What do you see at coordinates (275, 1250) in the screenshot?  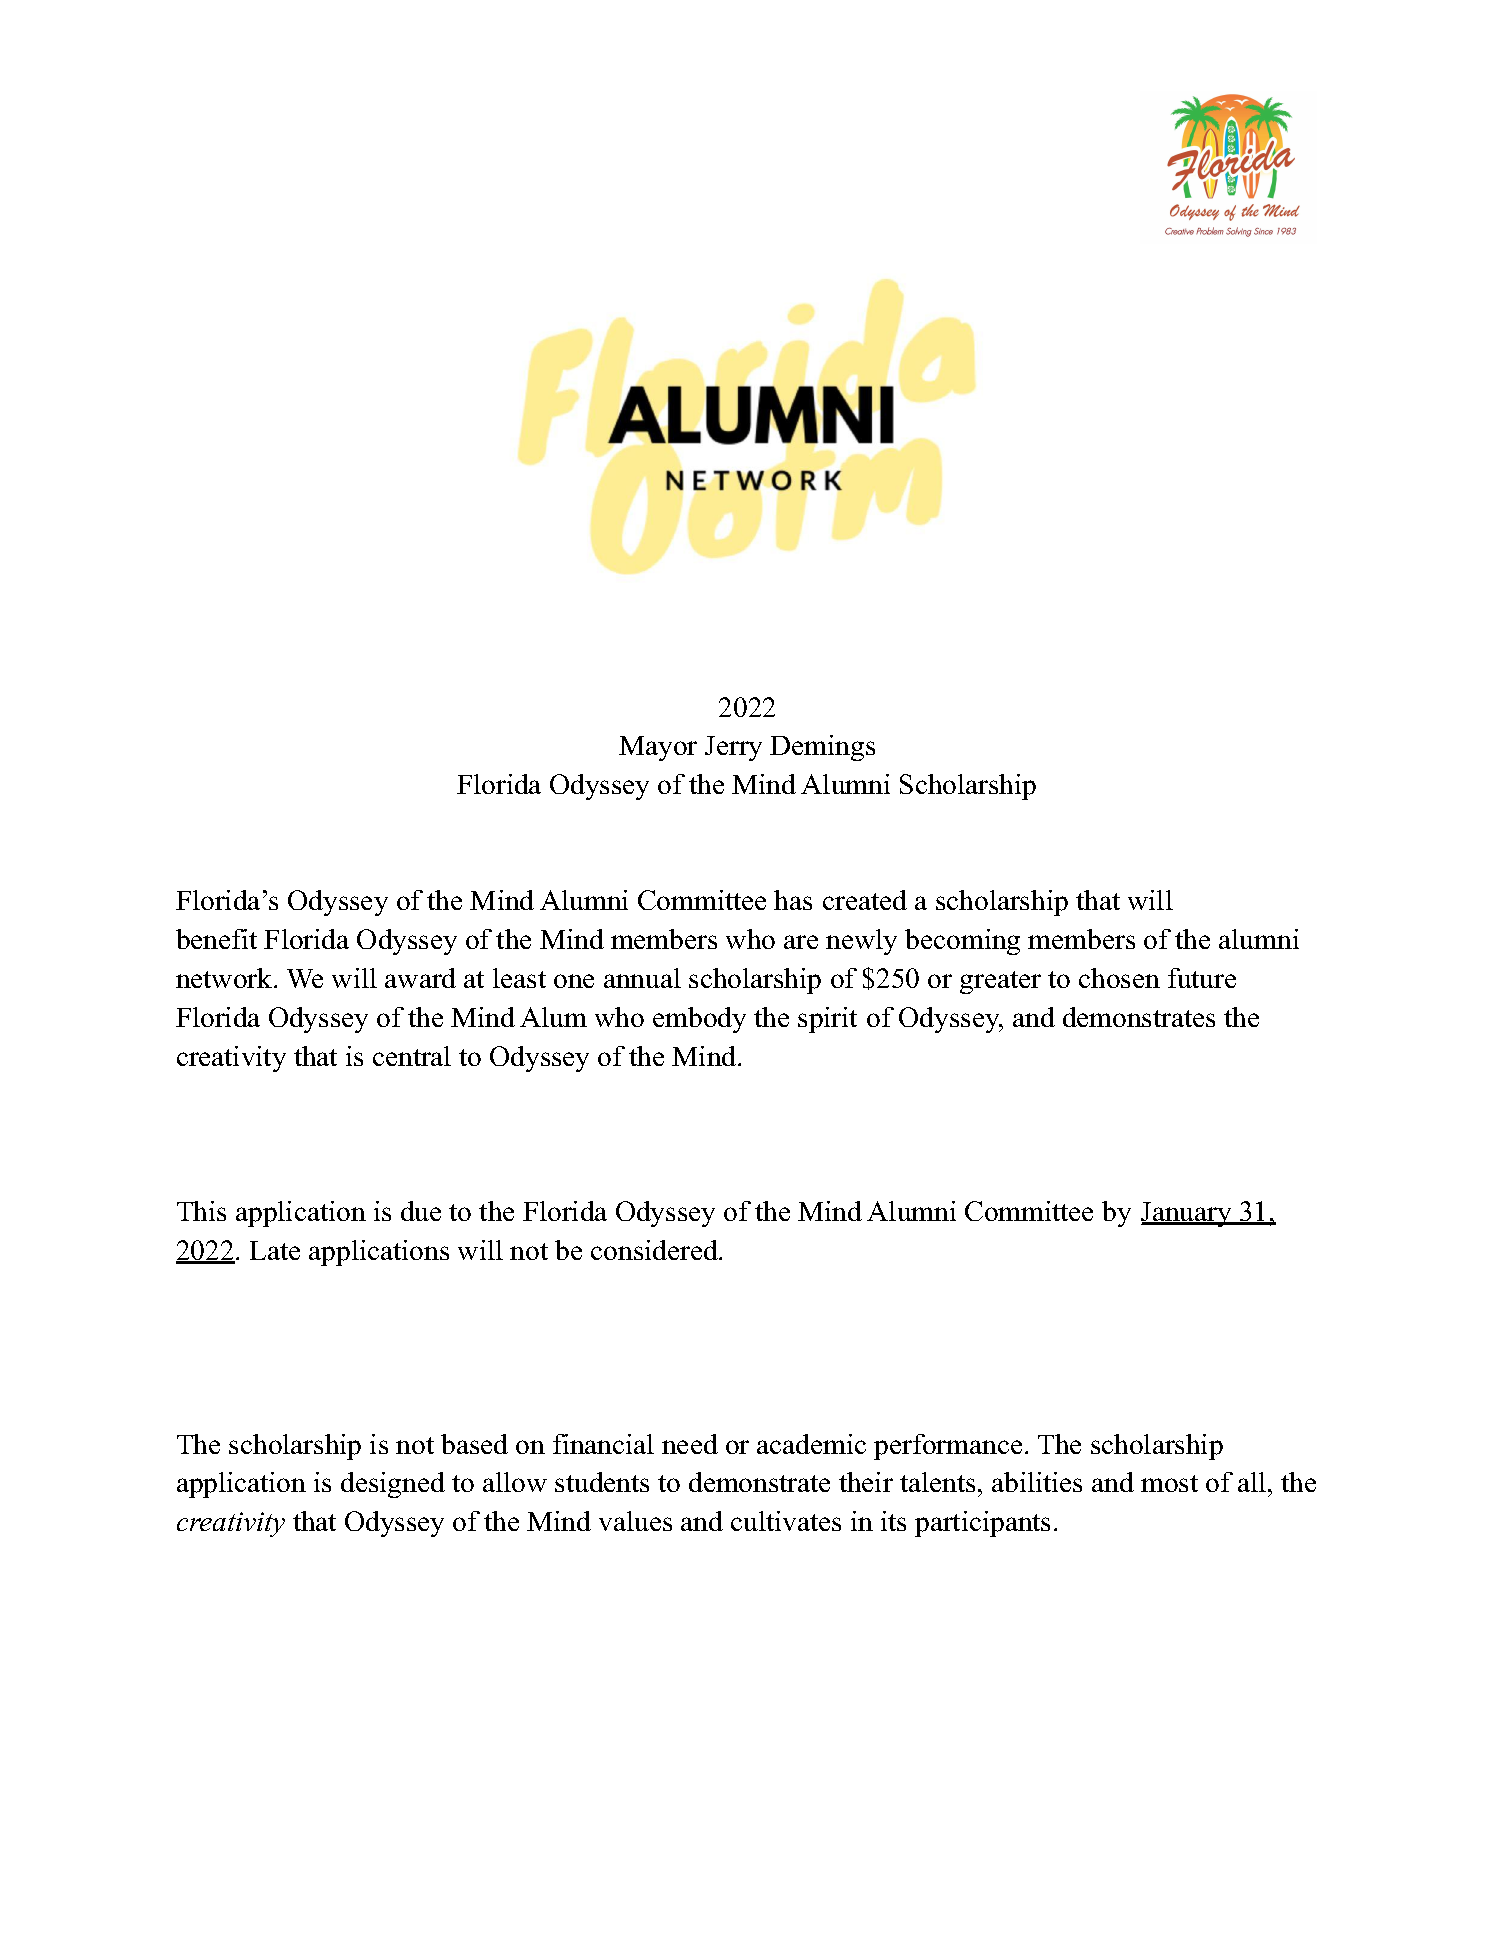 I see `Late` at bounding box center [275, 1250].
